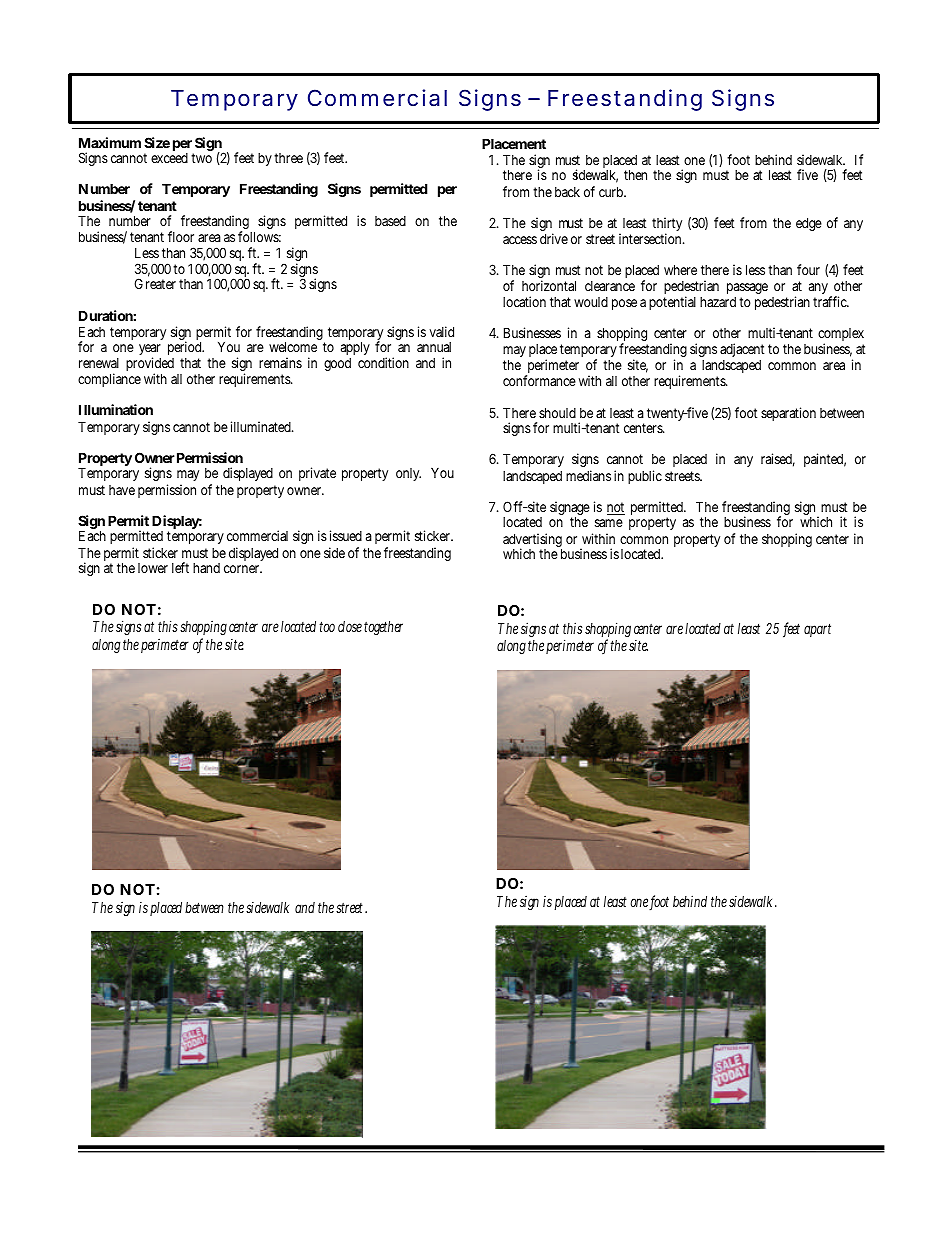  Describe the element at coordinates (635, 174) in the document. I see `then` at that location.
